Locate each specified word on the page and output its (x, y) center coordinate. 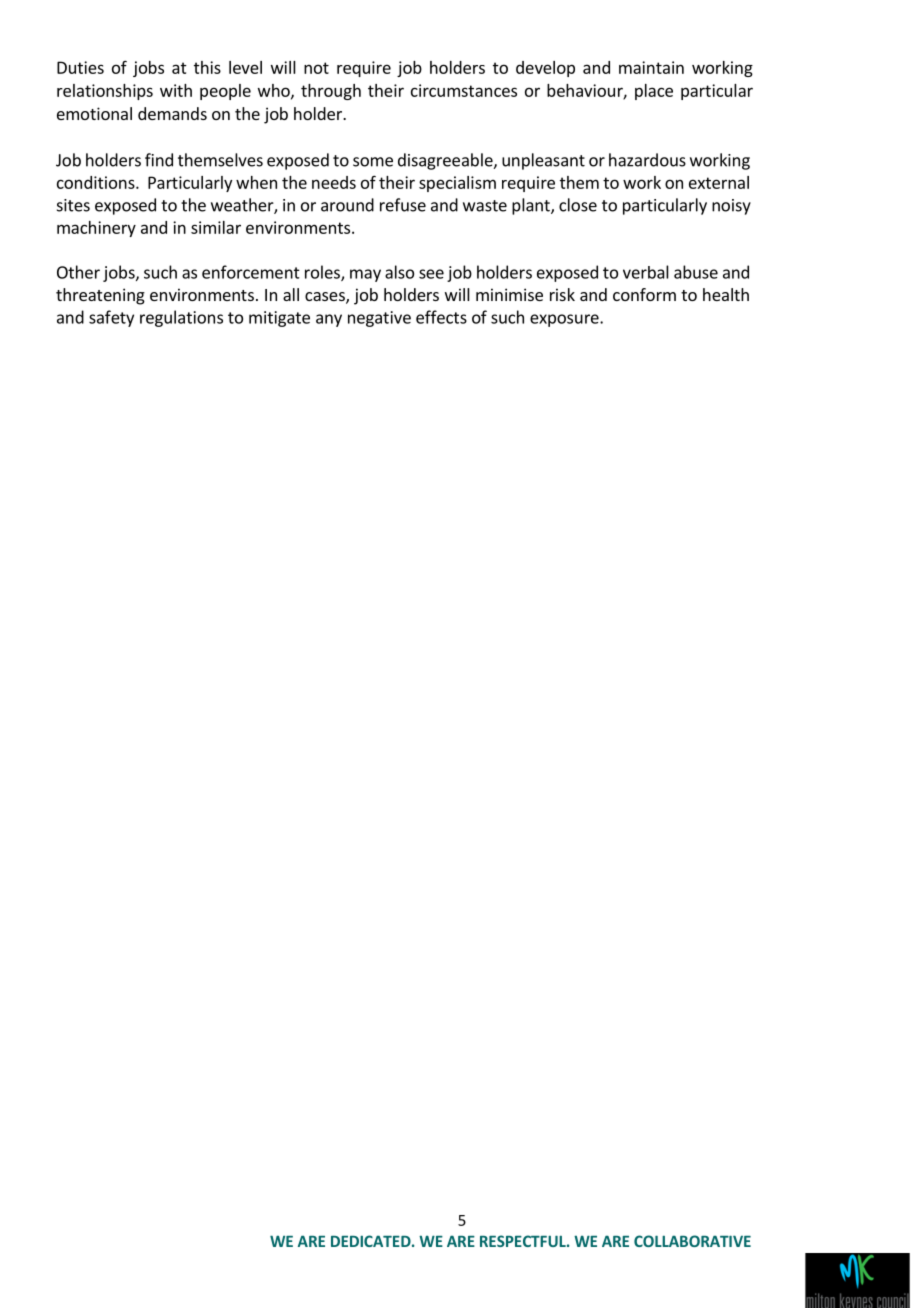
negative (379, 319)
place (654, 92)
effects (441, 317)
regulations (181, 318)
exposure (565, 320)
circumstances (464, 90)
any (329, 320)
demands (172, 113)
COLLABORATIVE (692, 1241)
